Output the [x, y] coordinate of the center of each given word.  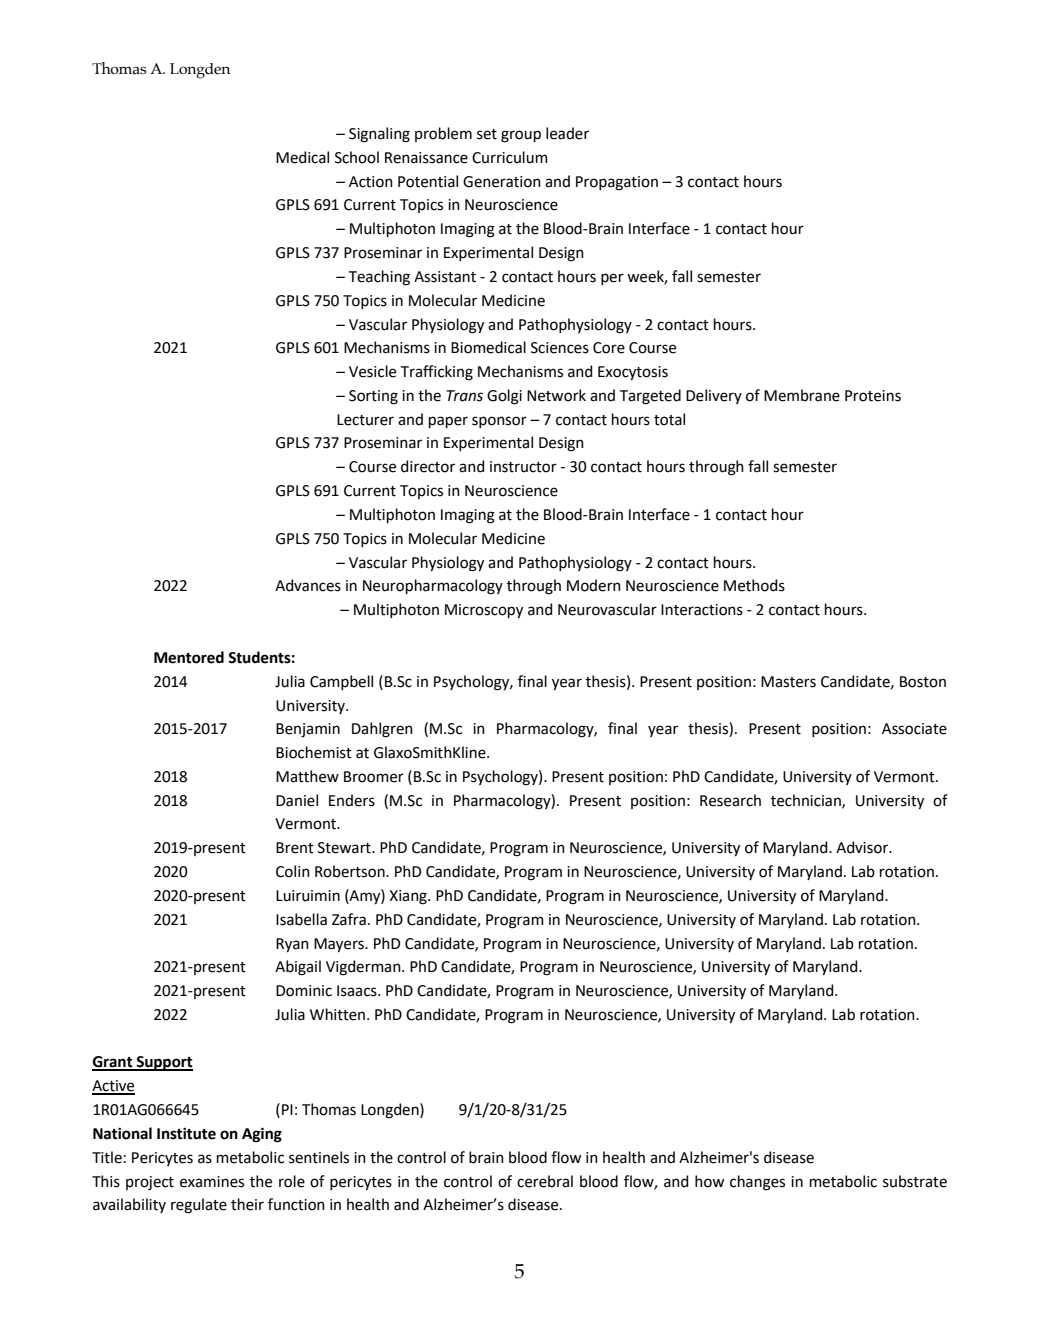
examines [212, 1182]
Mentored [189, 657]
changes [757, 1183]
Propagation [617, 183]
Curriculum [510, 157]
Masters [788, 682]
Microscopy [484, 611]
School [357, 157]
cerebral [545, 1181]
